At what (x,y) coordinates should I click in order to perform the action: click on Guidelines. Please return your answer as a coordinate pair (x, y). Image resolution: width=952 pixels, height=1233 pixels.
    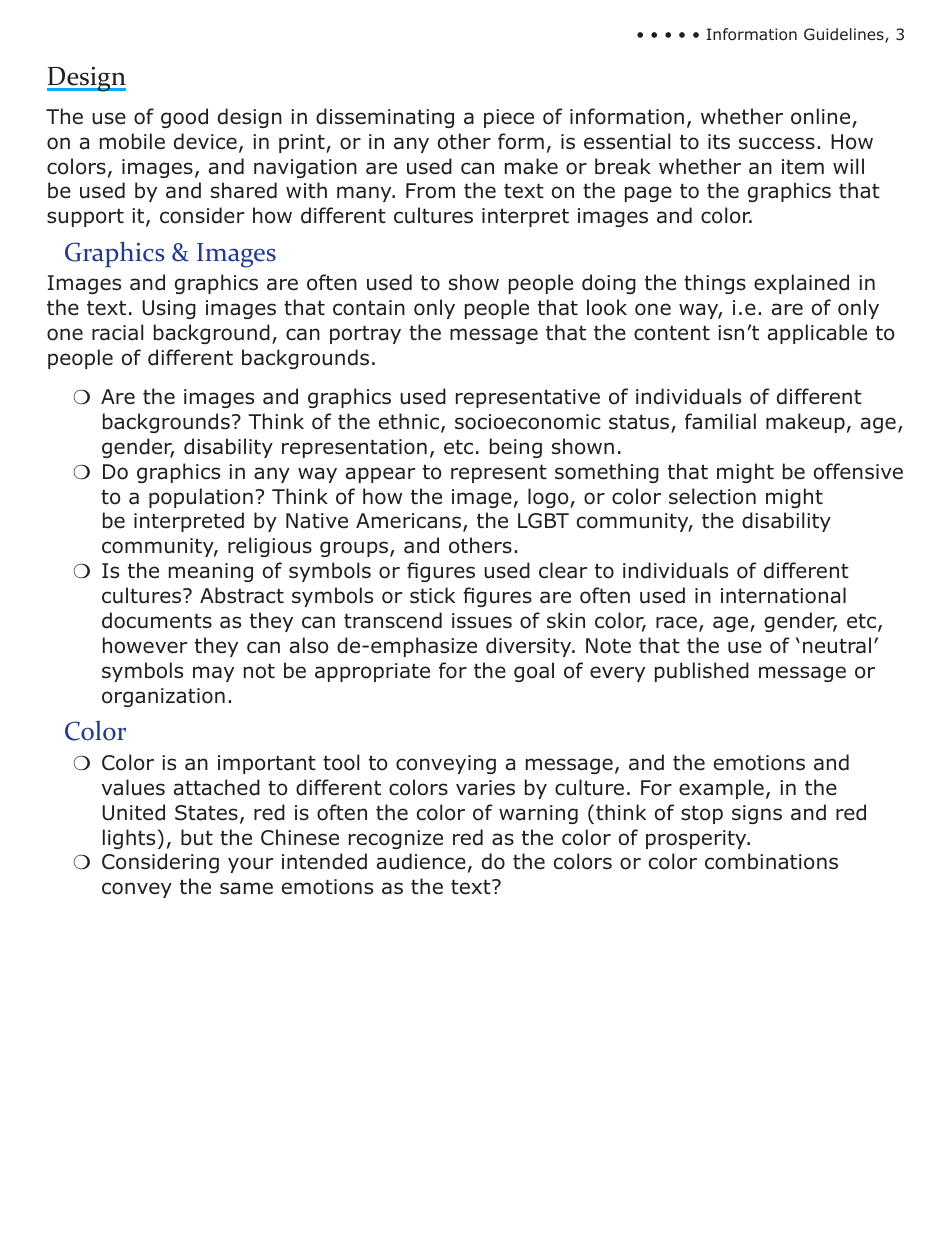
    Looking at the image, I should click on (845, 35).
